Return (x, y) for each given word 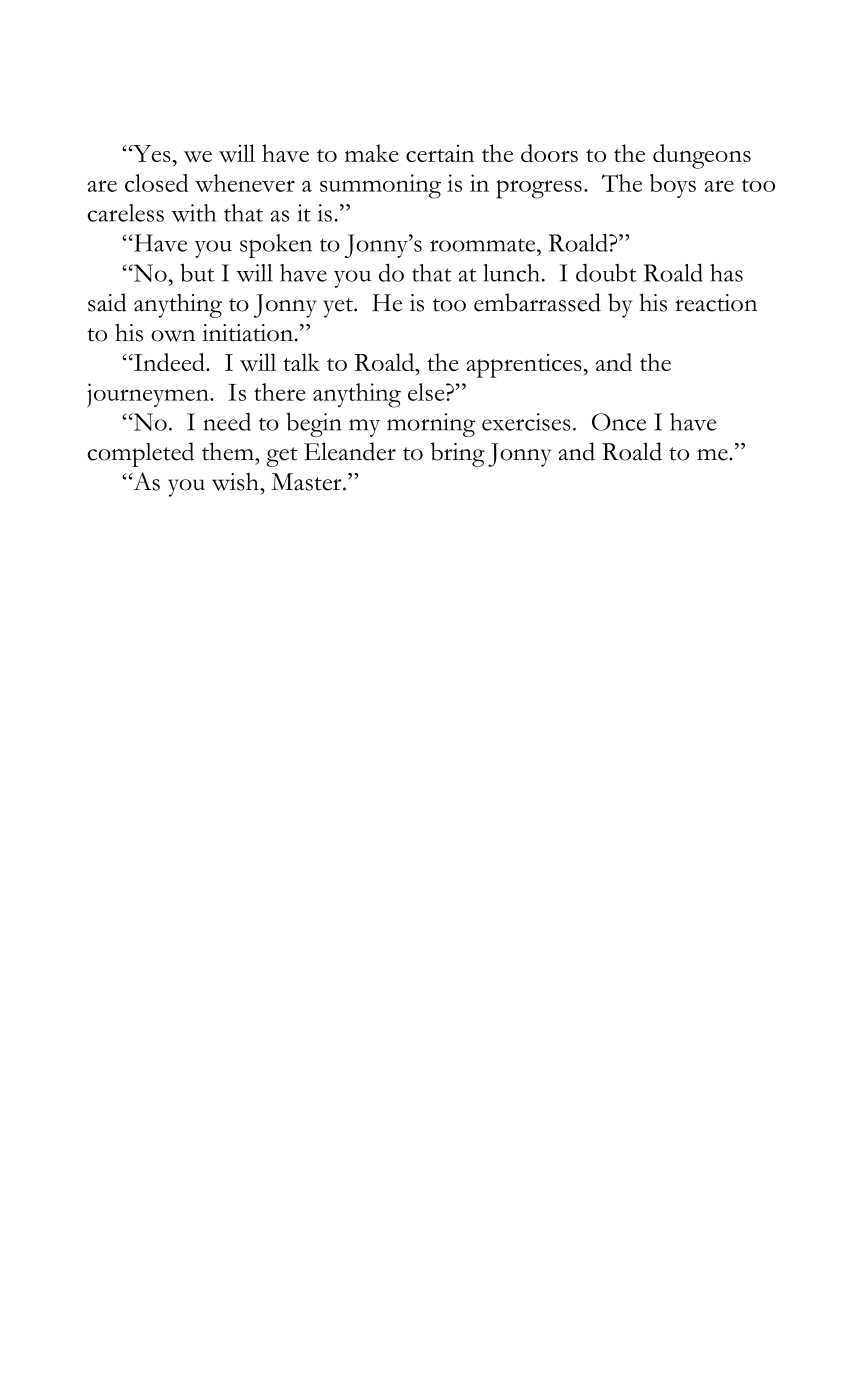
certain (440, 153)
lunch (511, 273)
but (197, 272)
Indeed (169, 362)
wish (236, 482)
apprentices (524, 366)
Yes (151, 153)
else (427, 392)
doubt (606, 272)
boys (673, 186)
